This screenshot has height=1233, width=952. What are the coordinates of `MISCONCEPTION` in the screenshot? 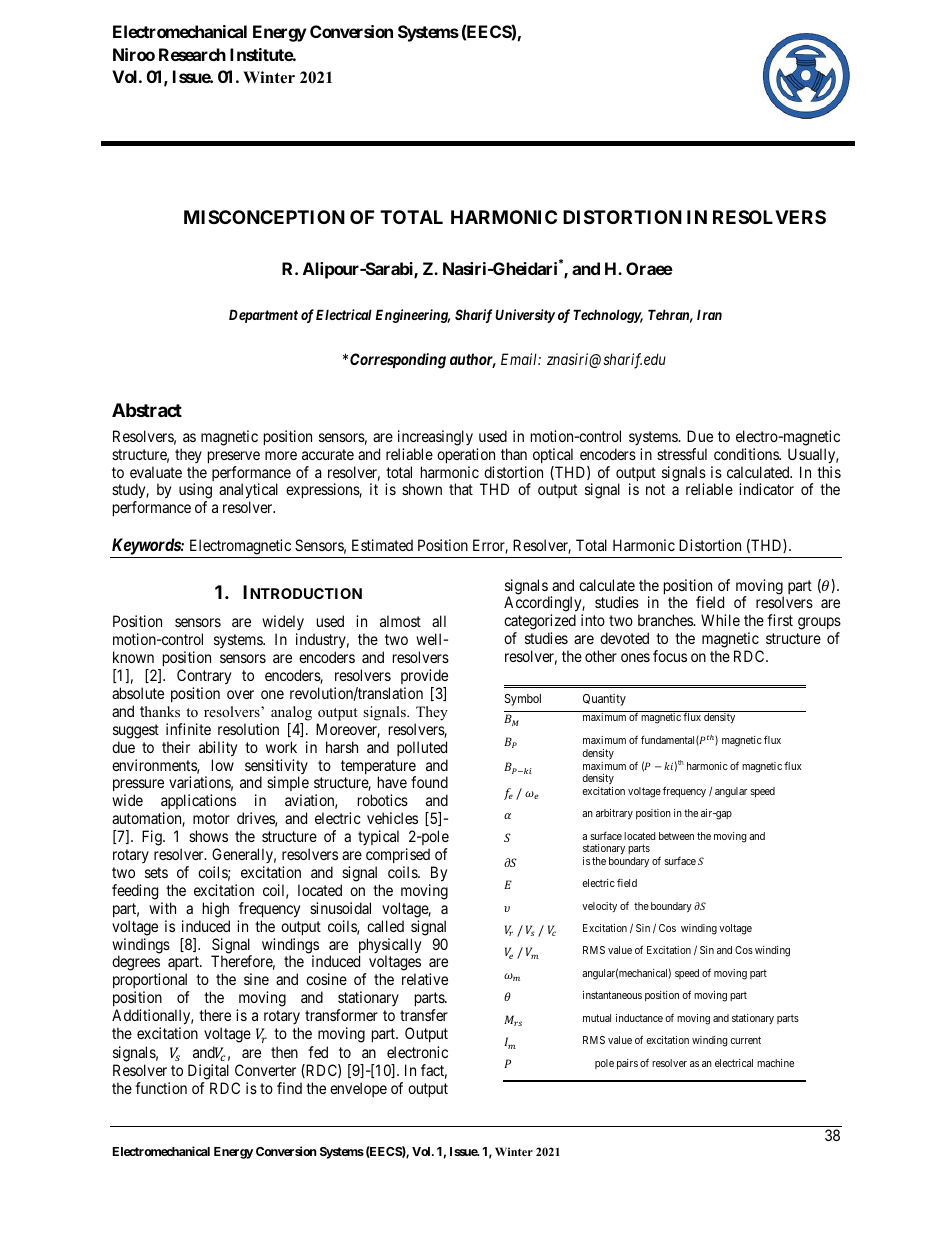 It's located at (264, 217).
